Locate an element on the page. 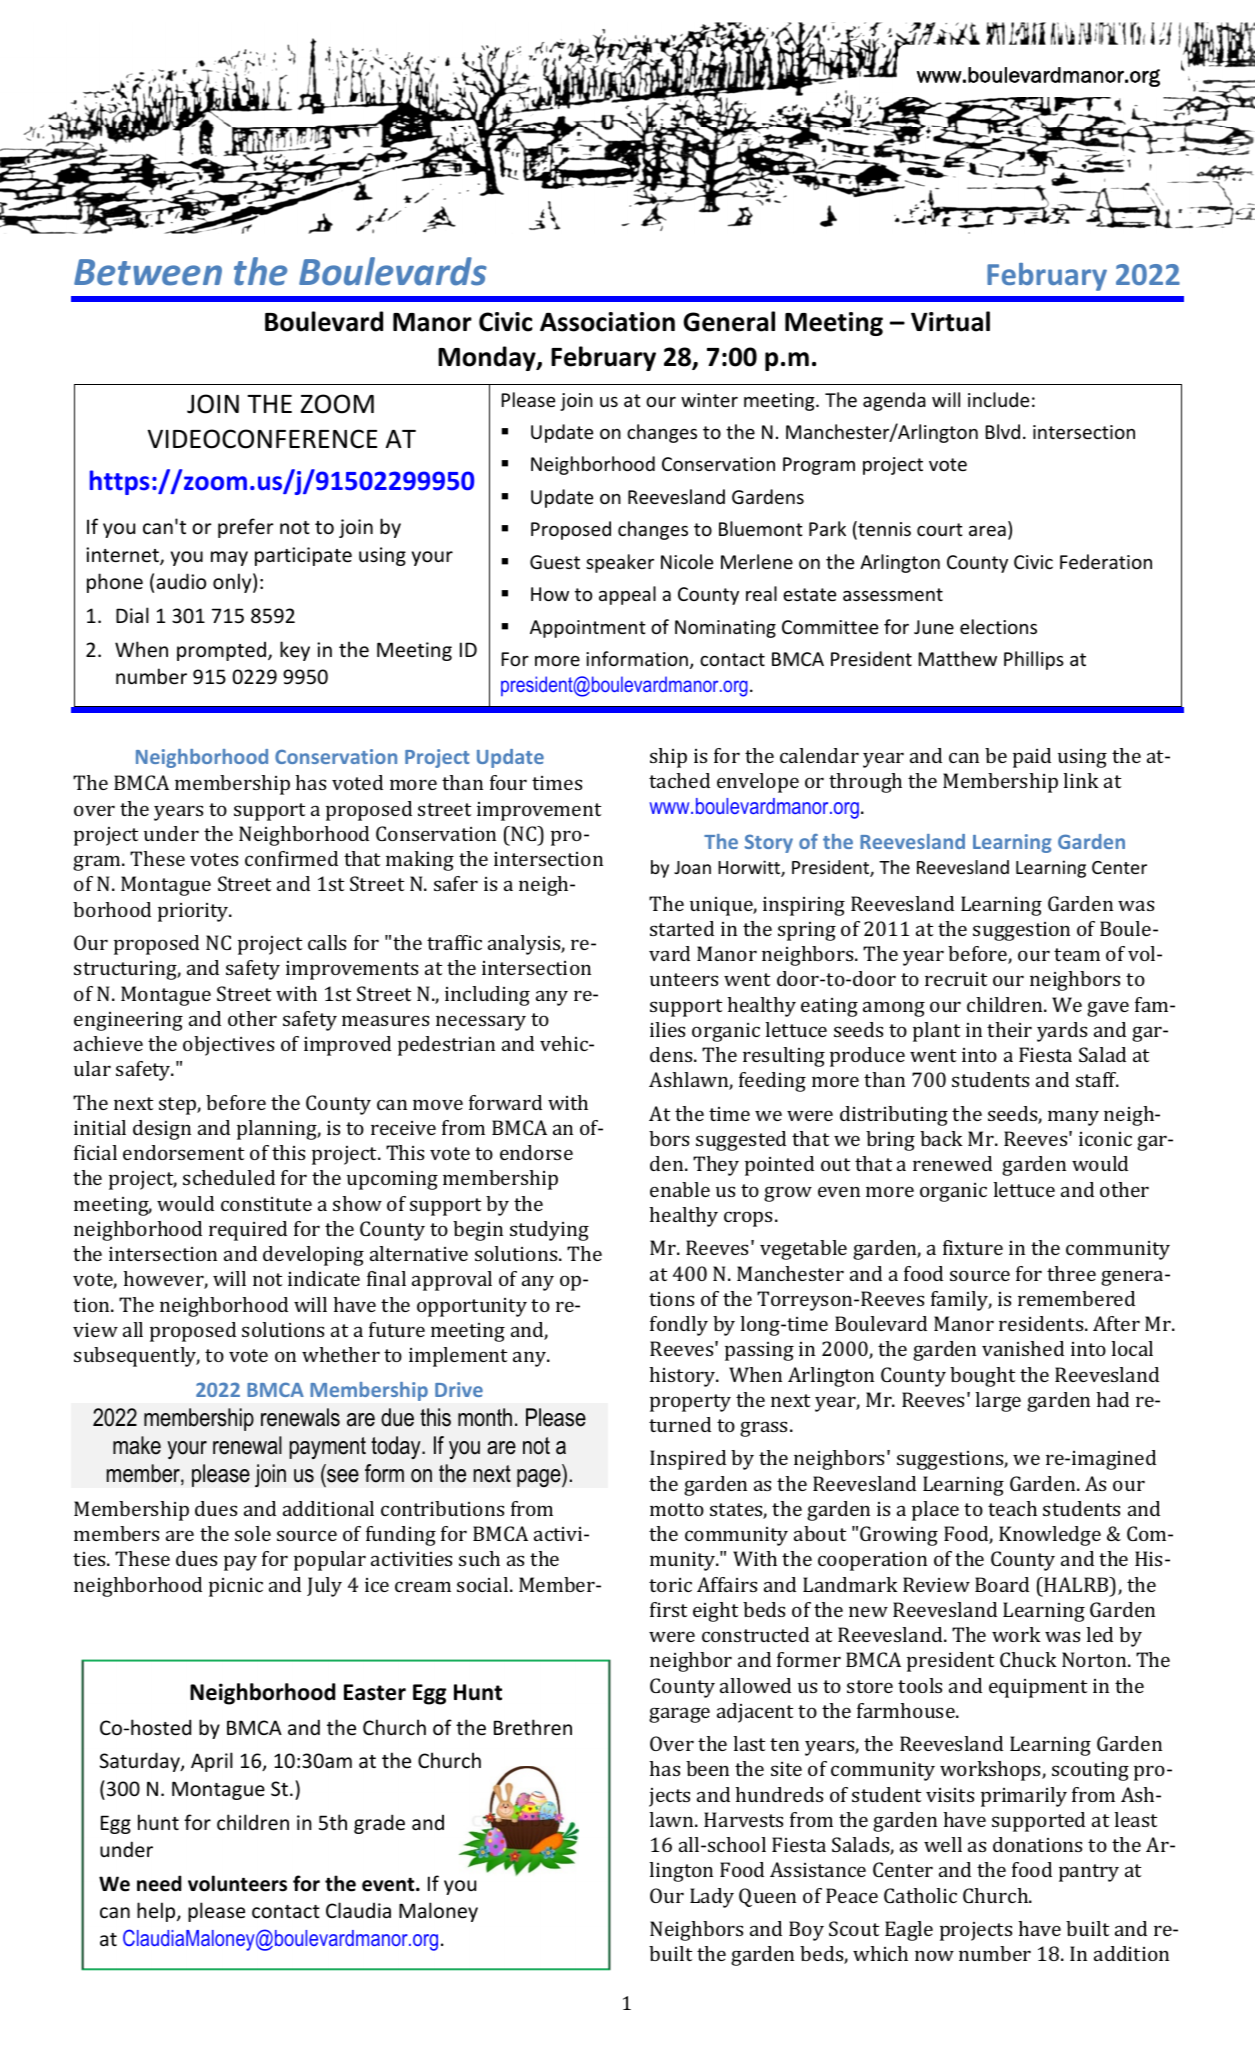  Between is located at coordinates (148, 272).
